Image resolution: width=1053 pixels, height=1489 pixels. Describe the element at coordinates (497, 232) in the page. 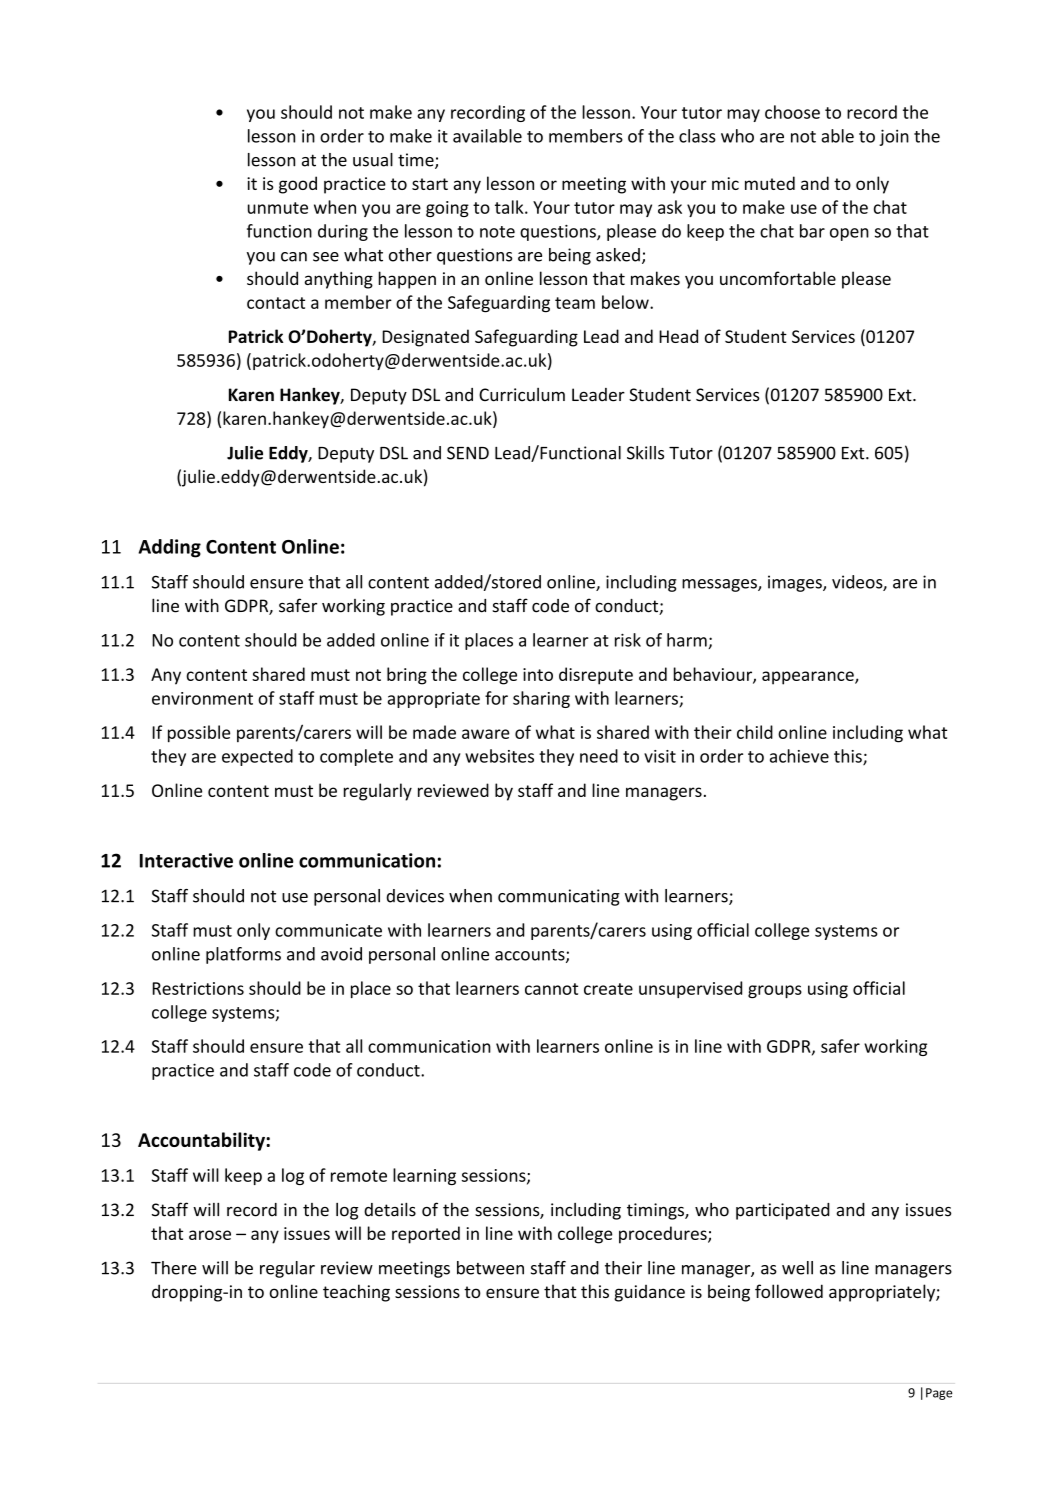

I see `note` at that location.
